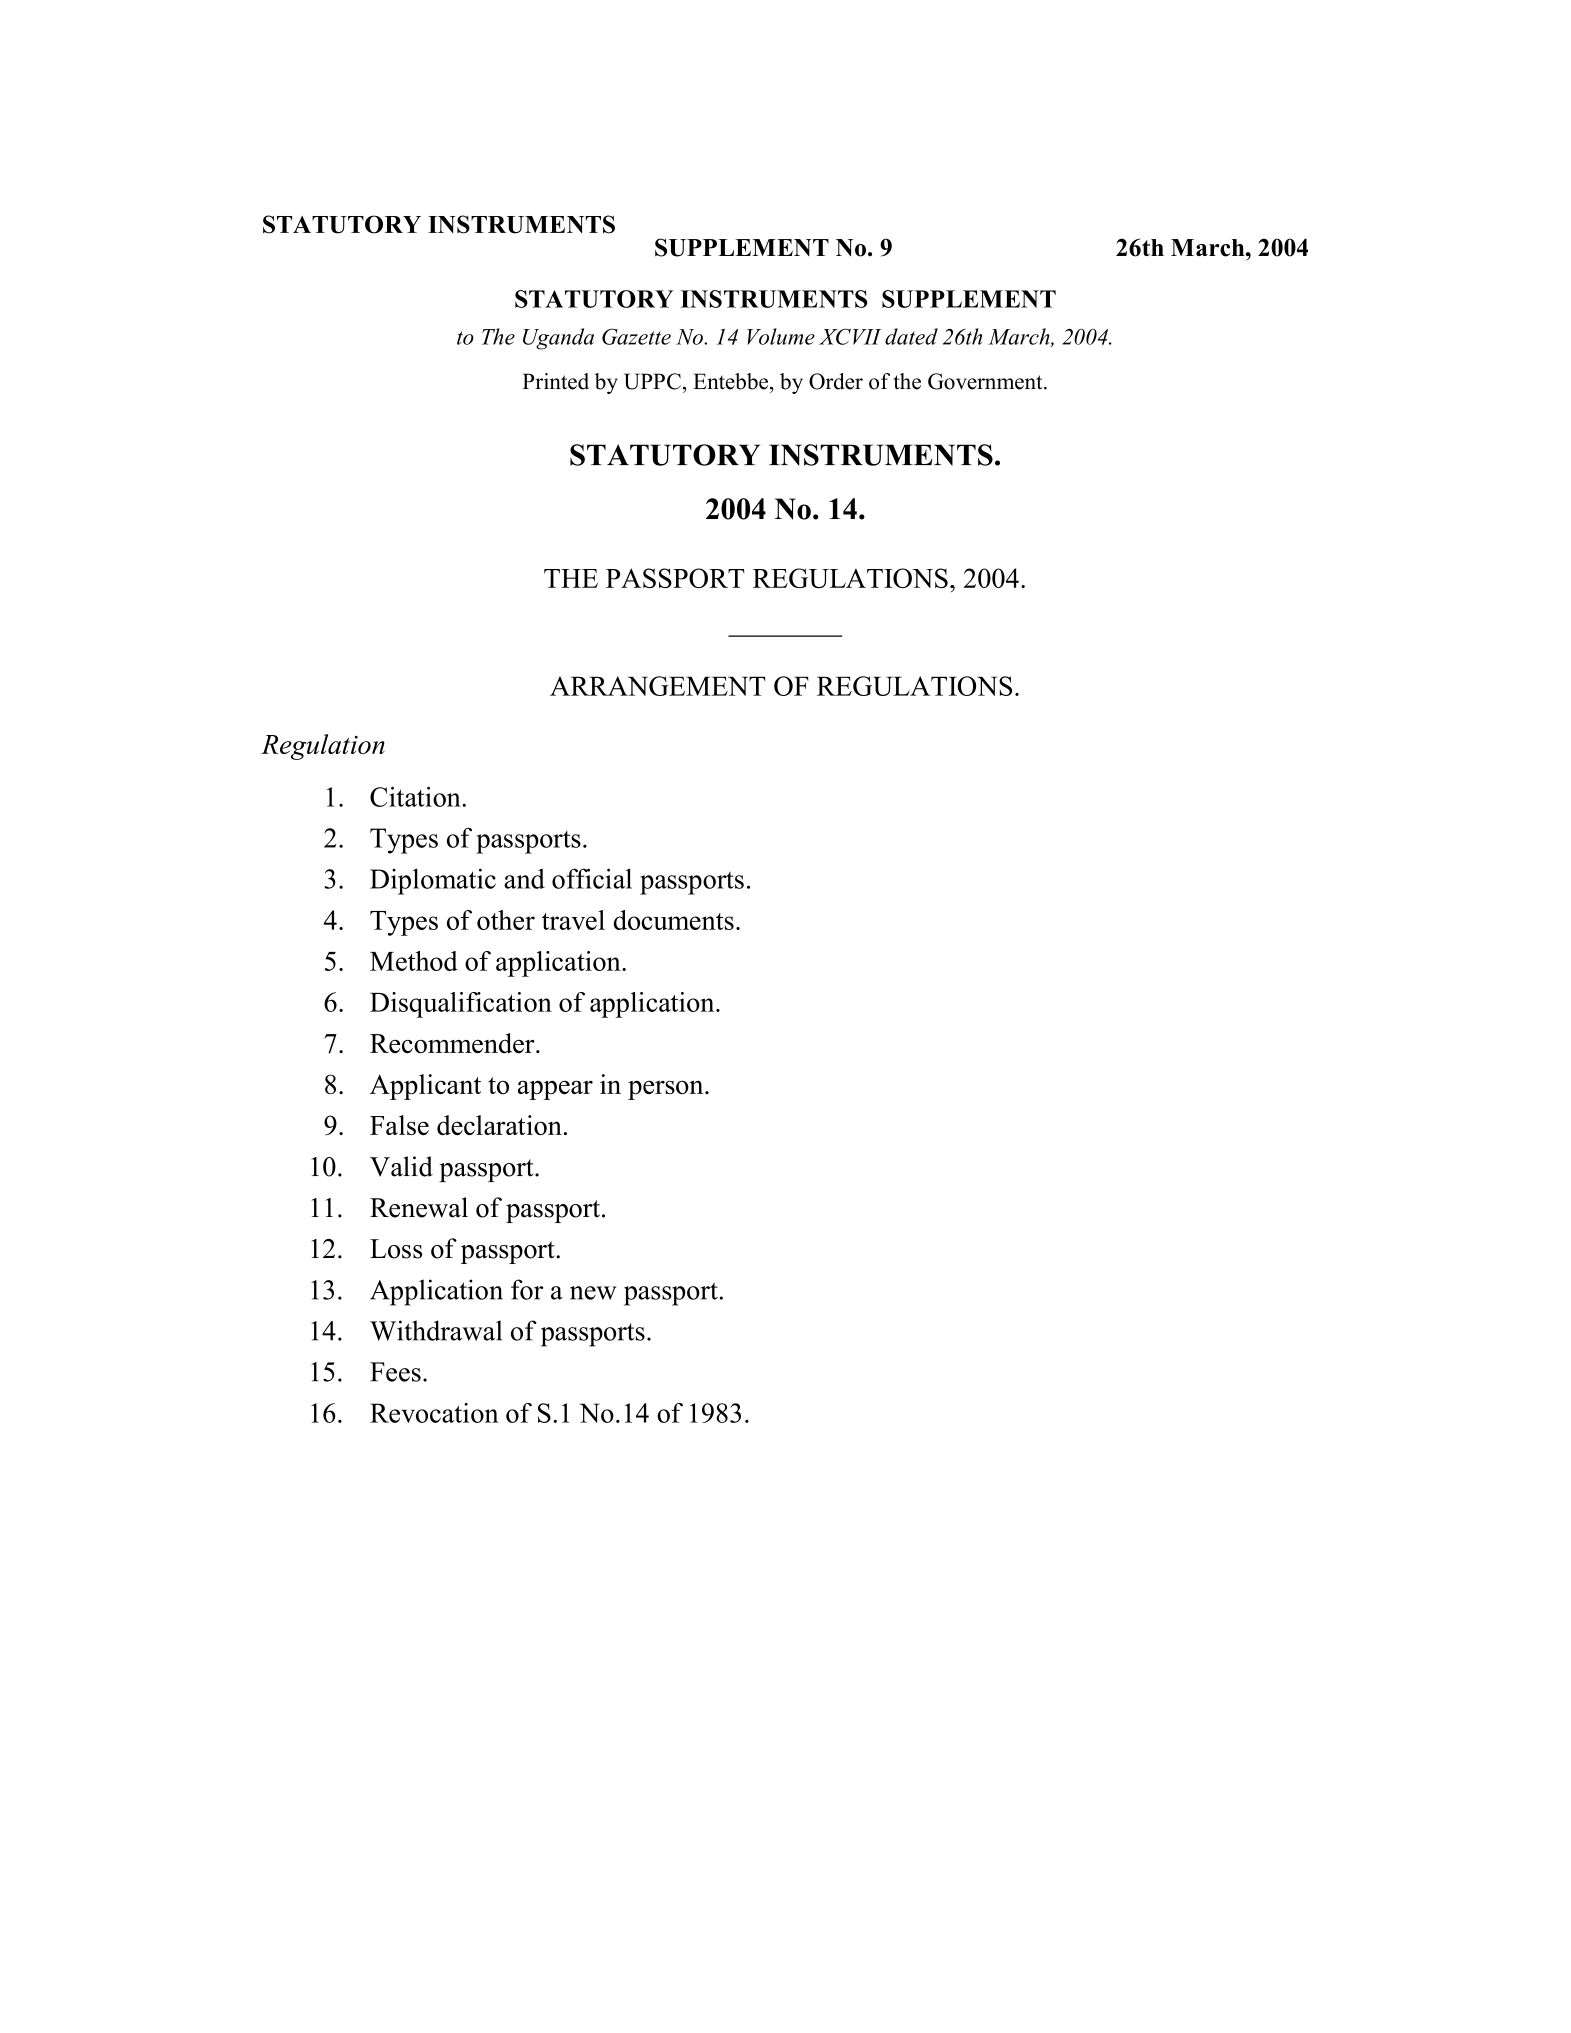 This page has height=2033, width=1571. Describe the element at coordinates (434, 1413) in the page. I see `Revocation` at that location.
